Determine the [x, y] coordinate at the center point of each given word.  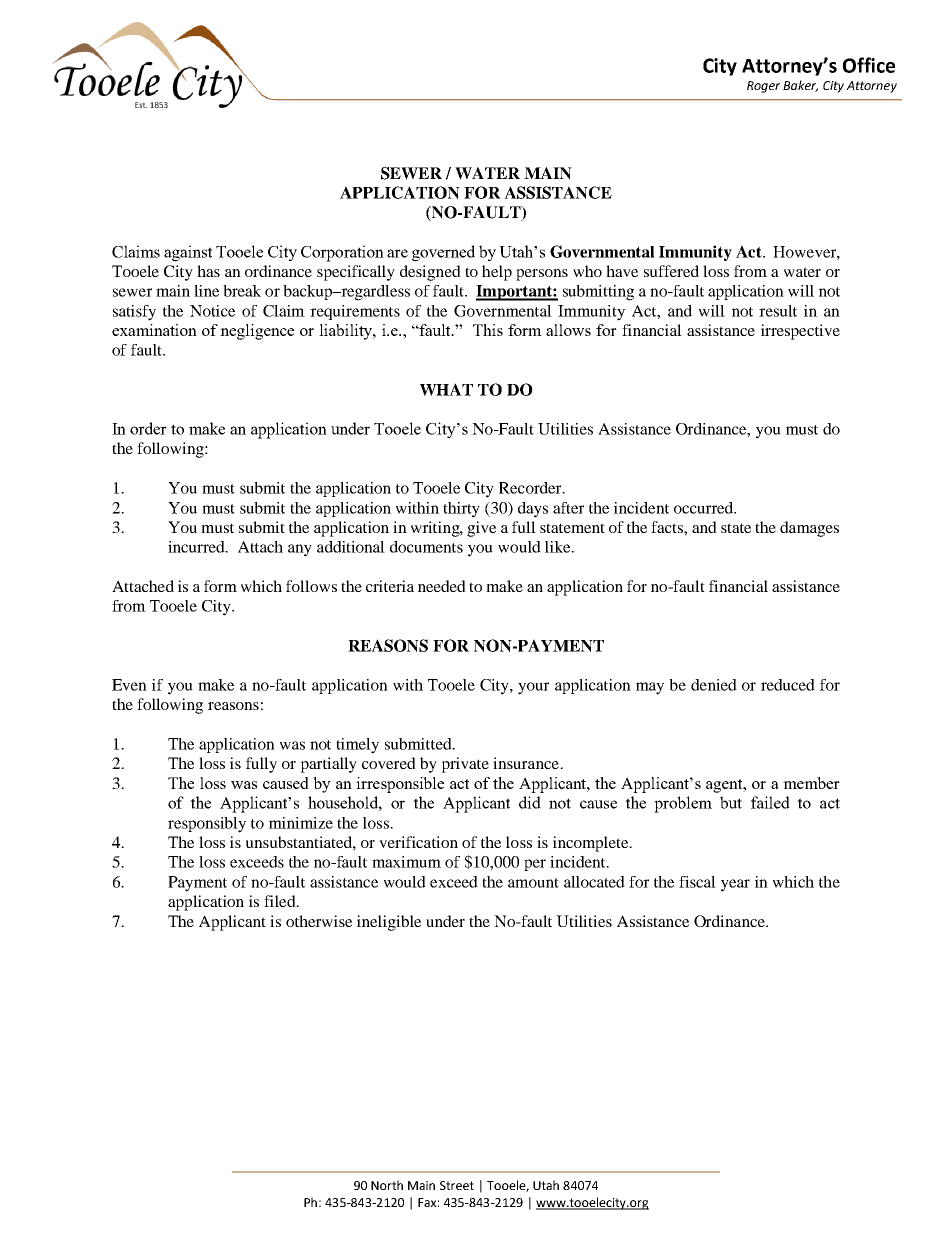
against [188, 253]
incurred [197, 547]
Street [457, 1185]
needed [442, 586]
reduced [788, 685]
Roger [763, 87]
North [387, 1185]
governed [443, 253]
